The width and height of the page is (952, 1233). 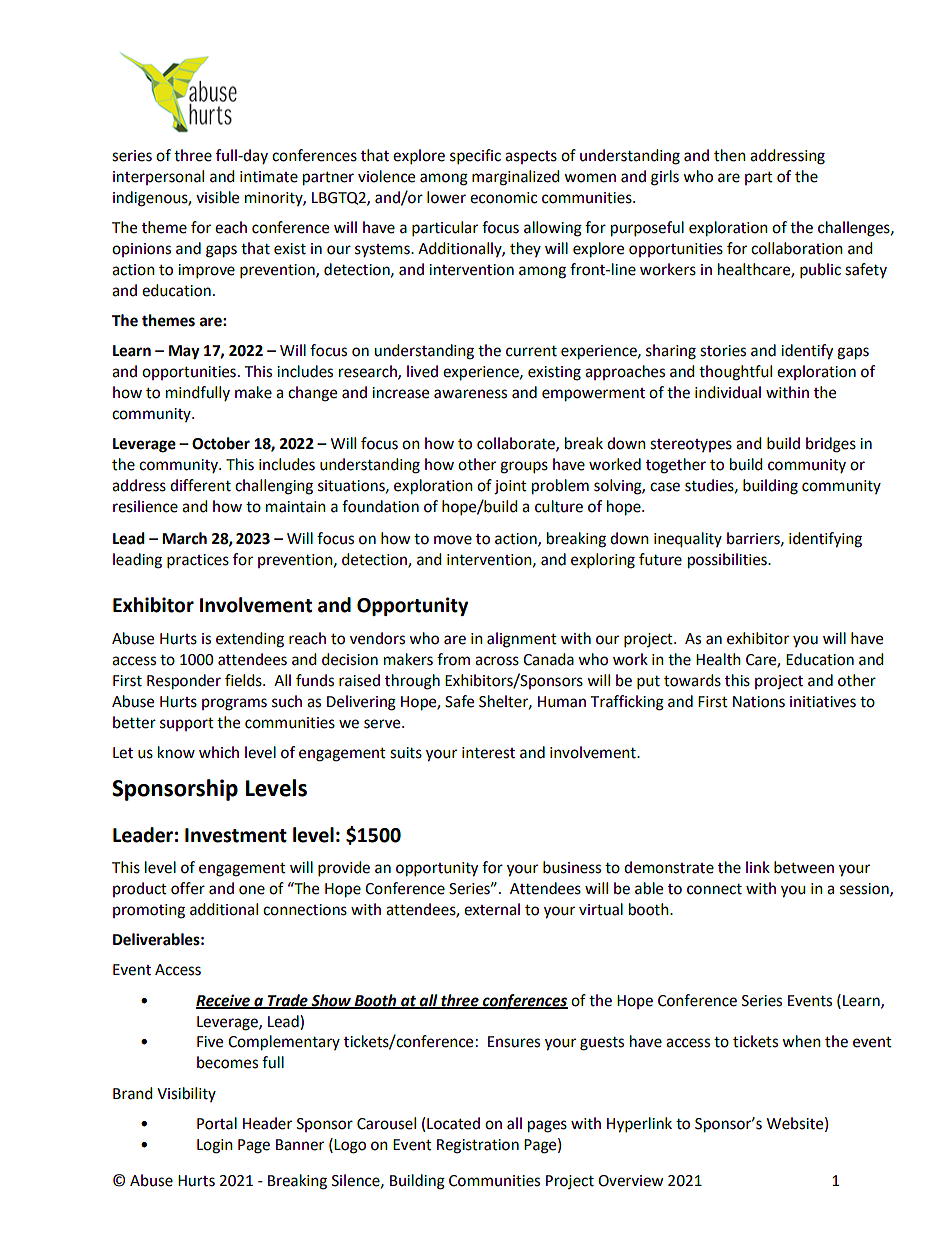 What do you see at coordinates (730, 155) in the page?
I see `then` at bounding box center [730, 155].
